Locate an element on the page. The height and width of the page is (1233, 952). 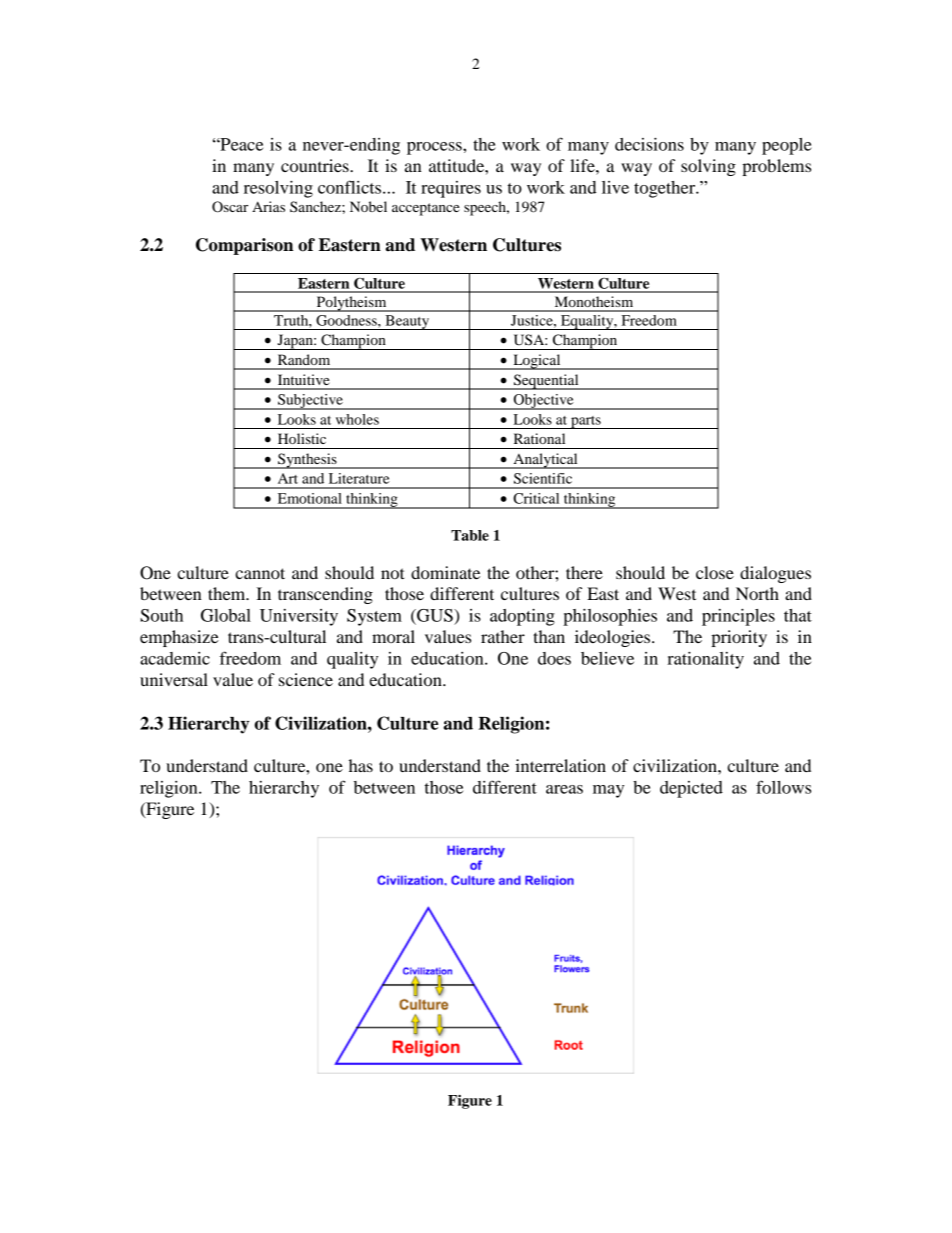
problems is located at coordinates (776, 167).
